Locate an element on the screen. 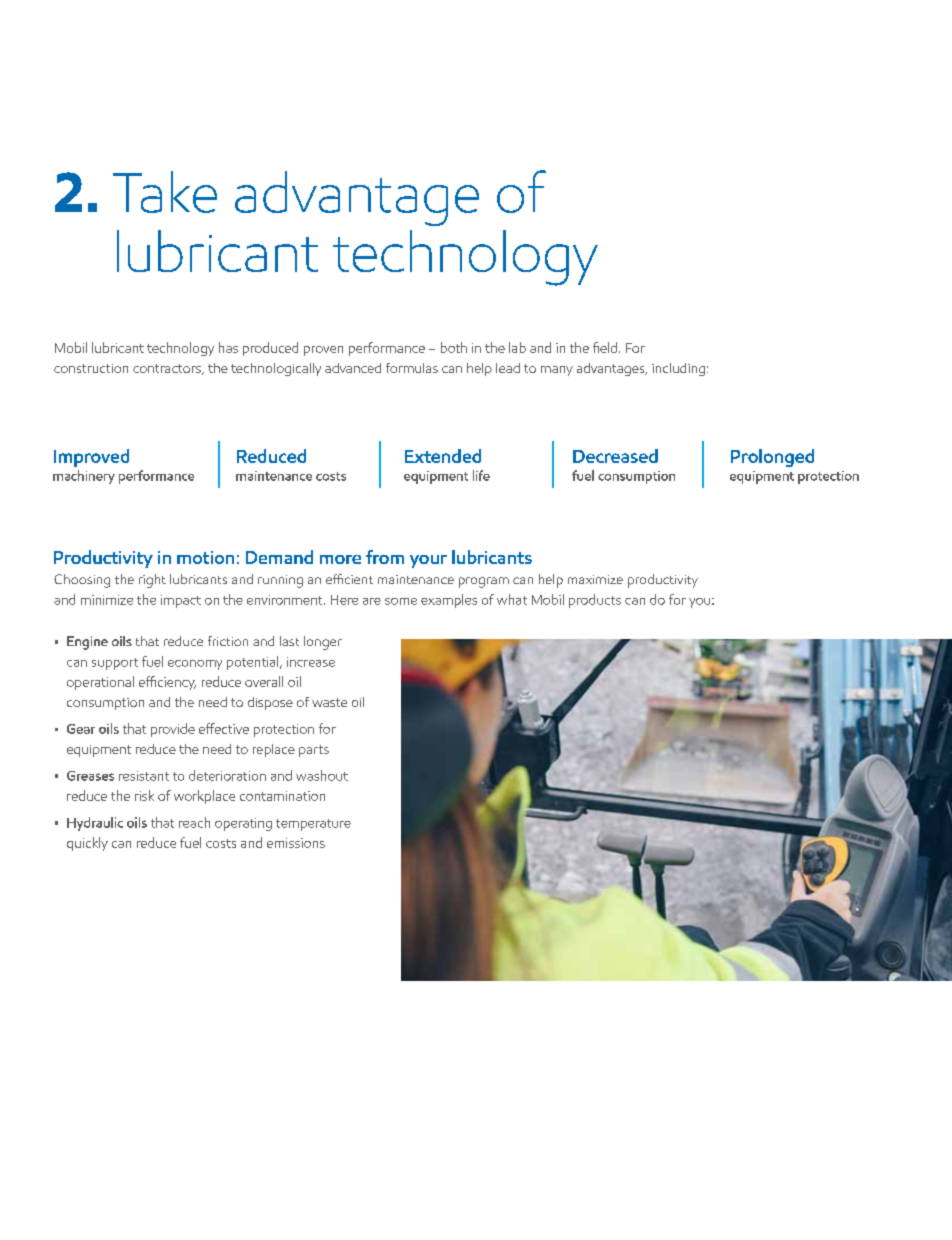 The height and width of the screenshot is (1240, 952). Take is located at coordinates (165, 192).
